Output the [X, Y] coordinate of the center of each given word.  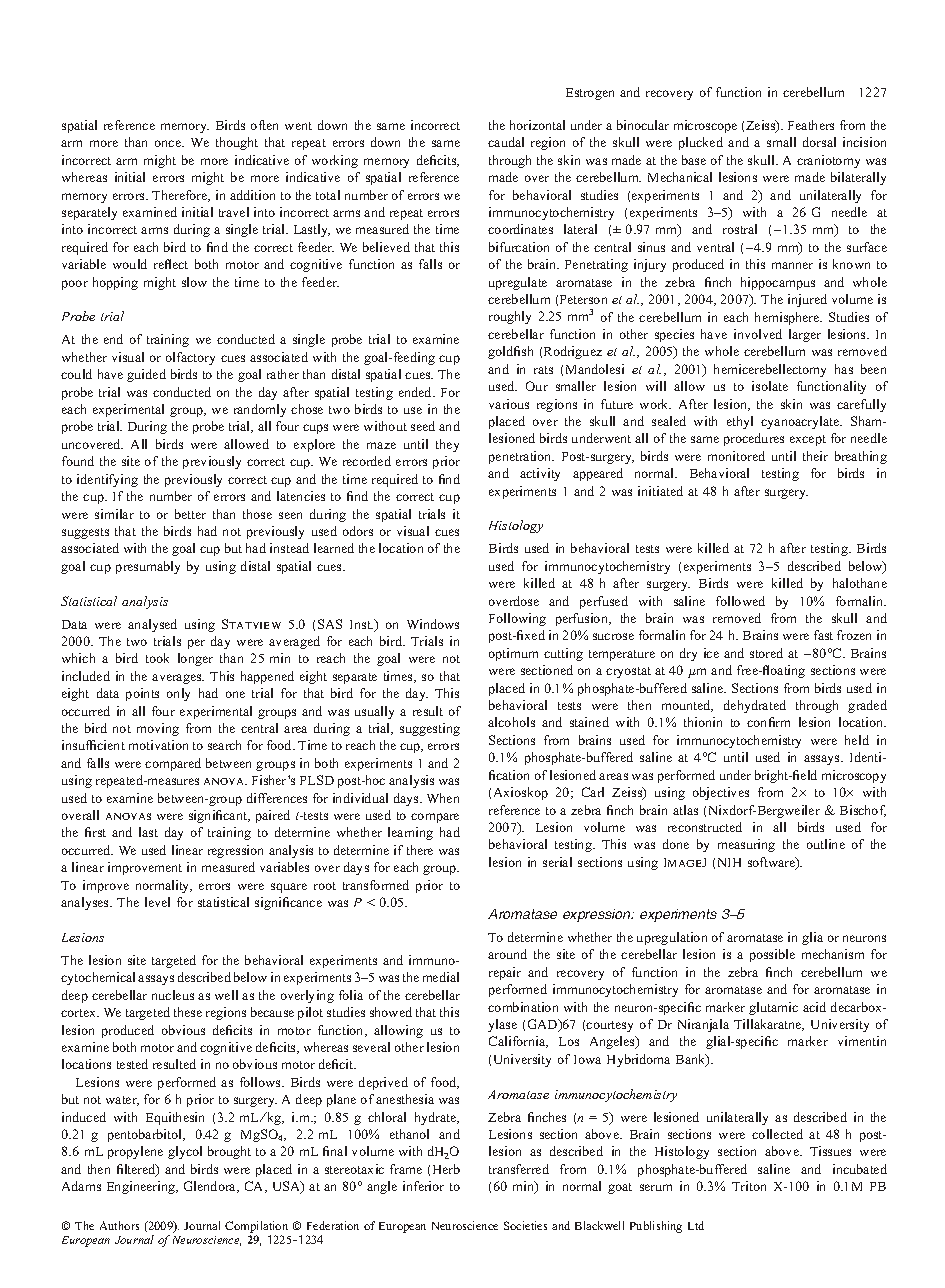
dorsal [819, 142]
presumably [148, 567]
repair [505, 973]
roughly [510, 317]
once [169, 143]
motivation [158, 745]
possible [772, 955]
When [443, 798]
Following [517, 619]
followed [740, 601]
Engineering [142, 1187]
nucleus [173, 995]
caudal [506, 142]
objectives [721, 793]
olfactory [190, 358]
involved [758, 334]
